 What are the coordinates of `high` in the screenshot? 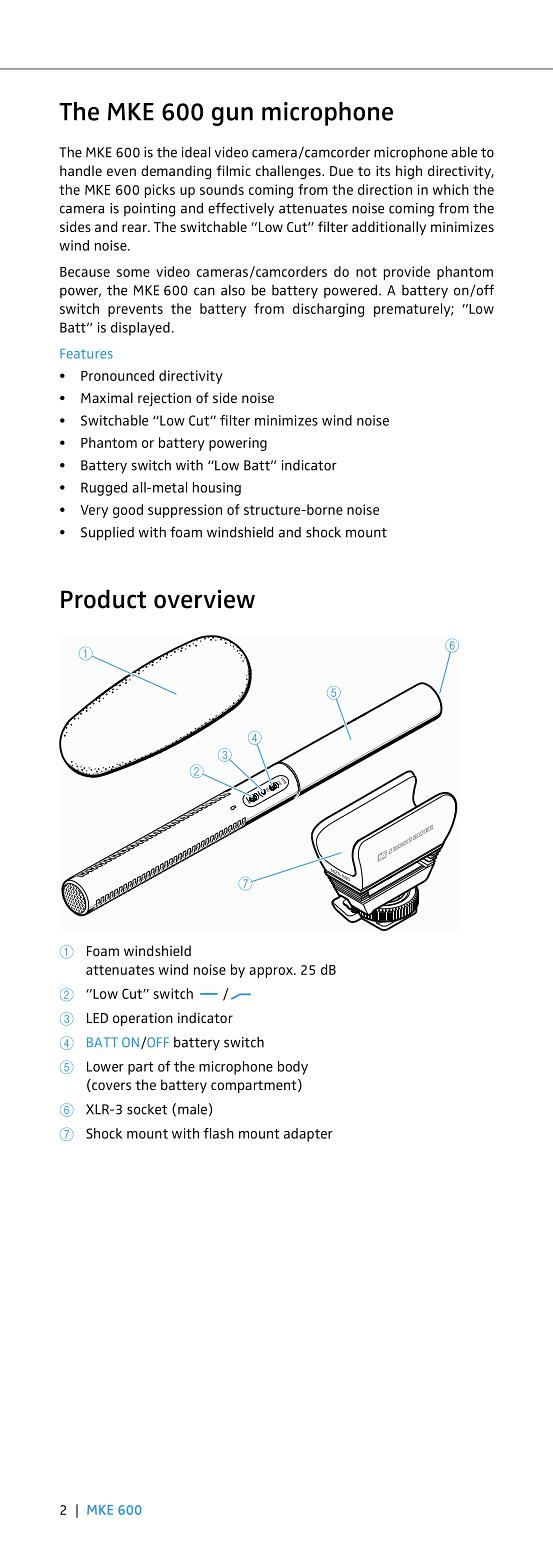 It's located at (409, 172).
